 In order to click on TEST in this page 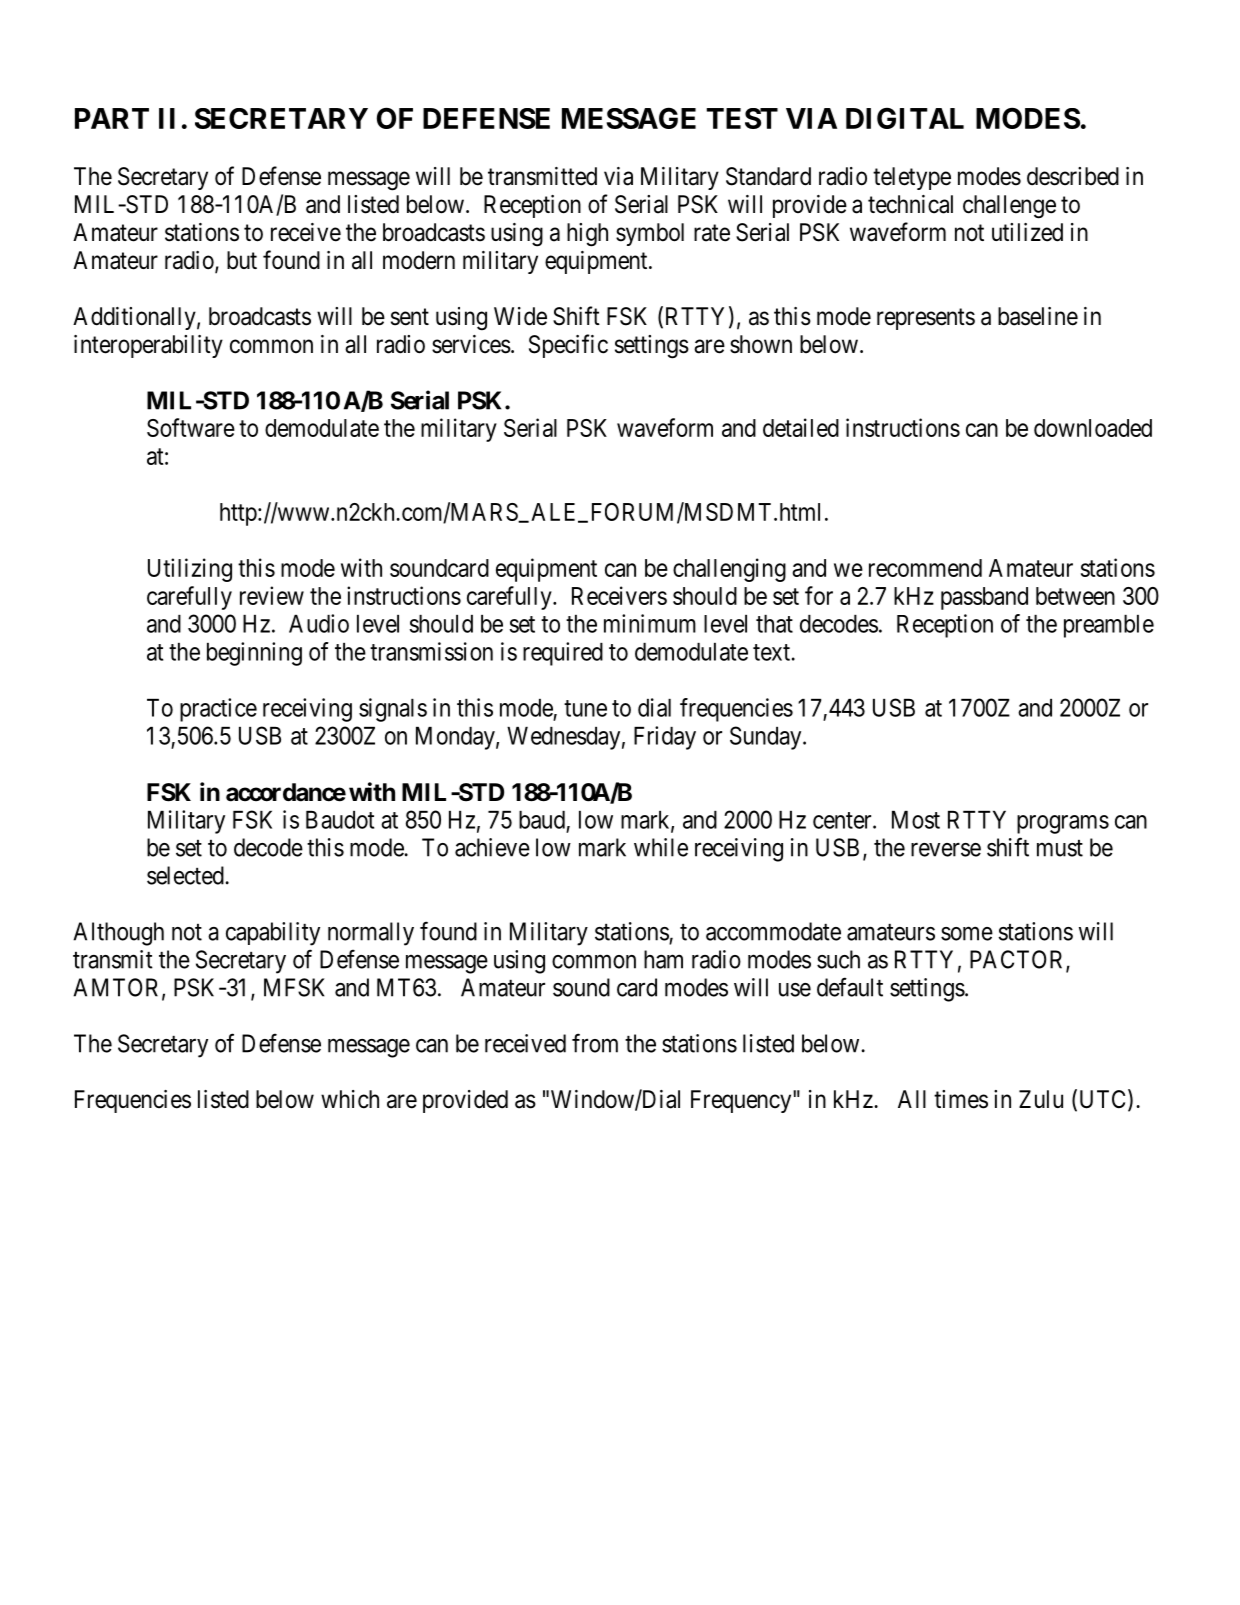, I will do `click(742, 118)`.
